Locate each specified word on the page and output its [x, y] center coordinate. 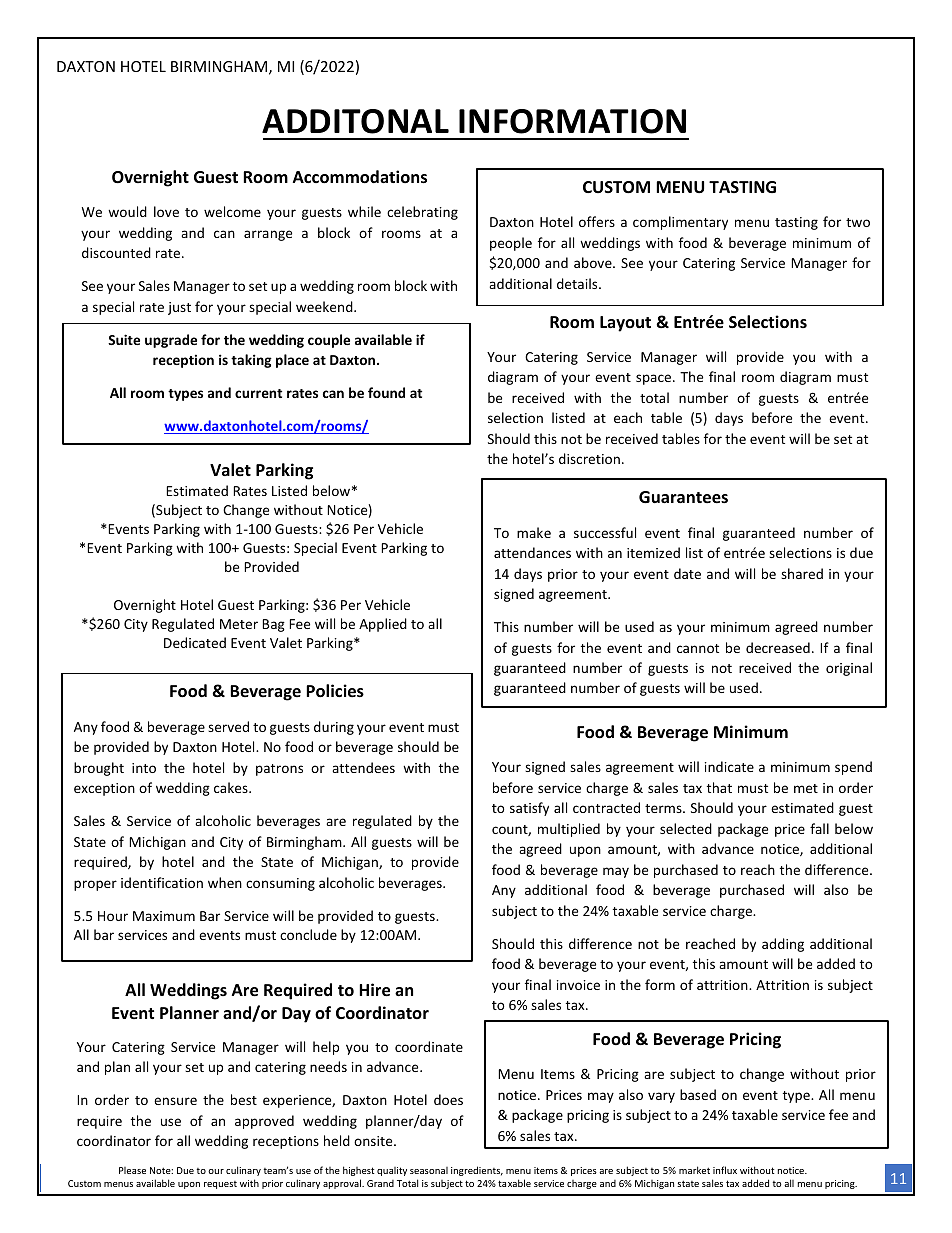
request [220, 1185]
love [166, 211]
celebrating [422, 213]
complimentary [680, 223]
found [386, 392]
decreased [778, 647]
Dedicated [195, 642]
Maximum [164, 916]
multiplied [569, 830]
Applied [383, 625]
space [655, 379]
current [258, 393]
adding [783, 945]
